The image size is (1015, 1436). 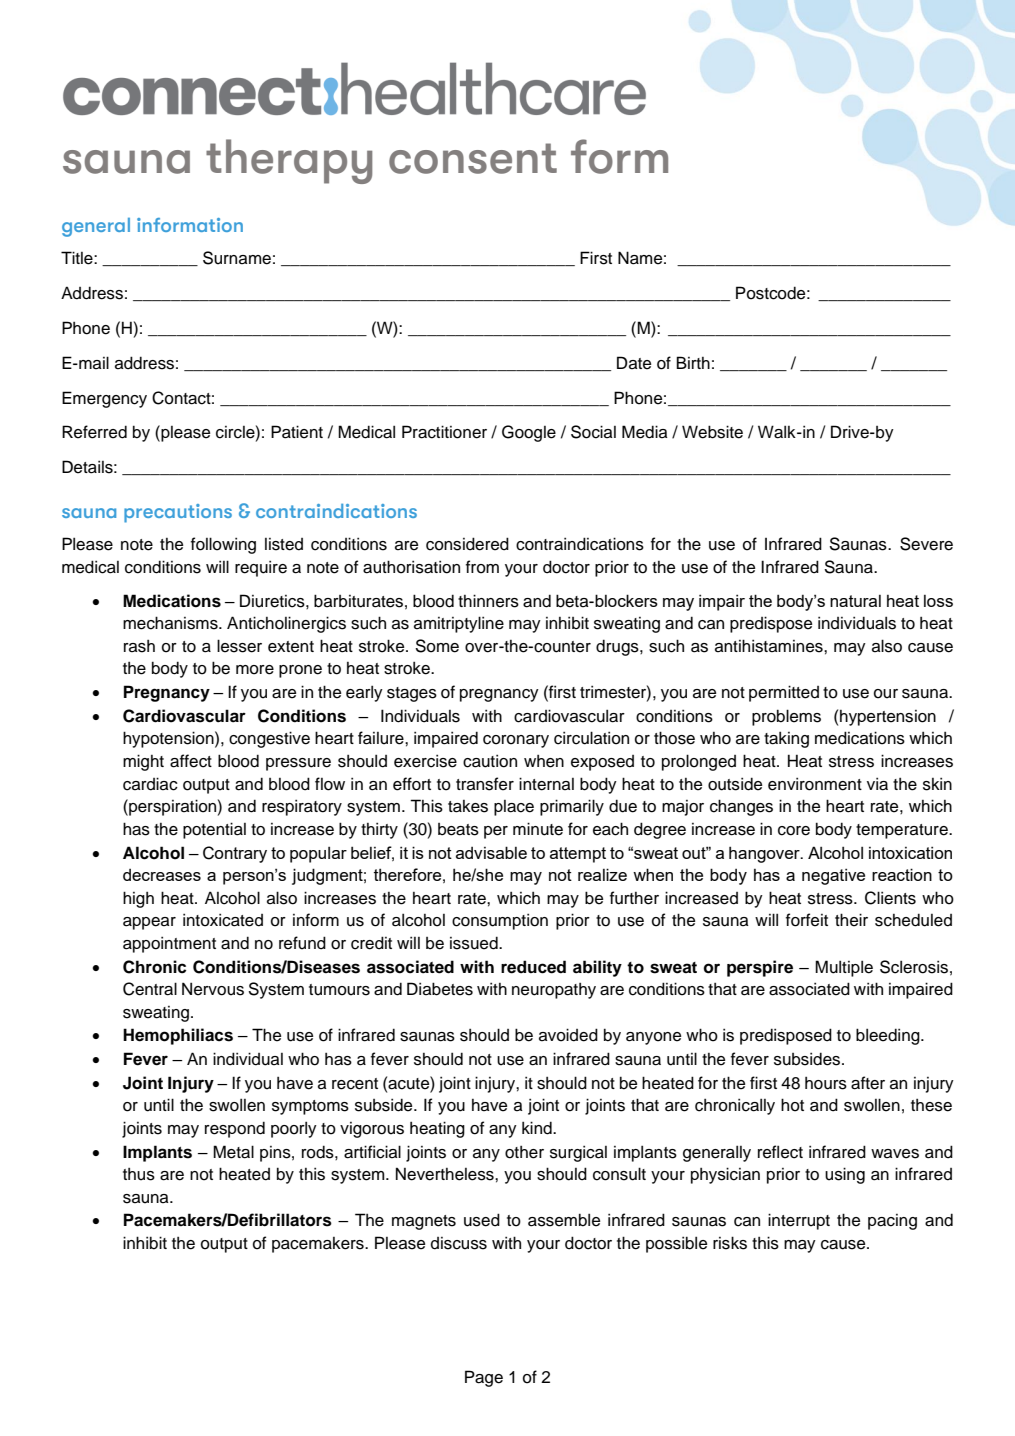 I want to click on environment, so click(x=815, y=784).
